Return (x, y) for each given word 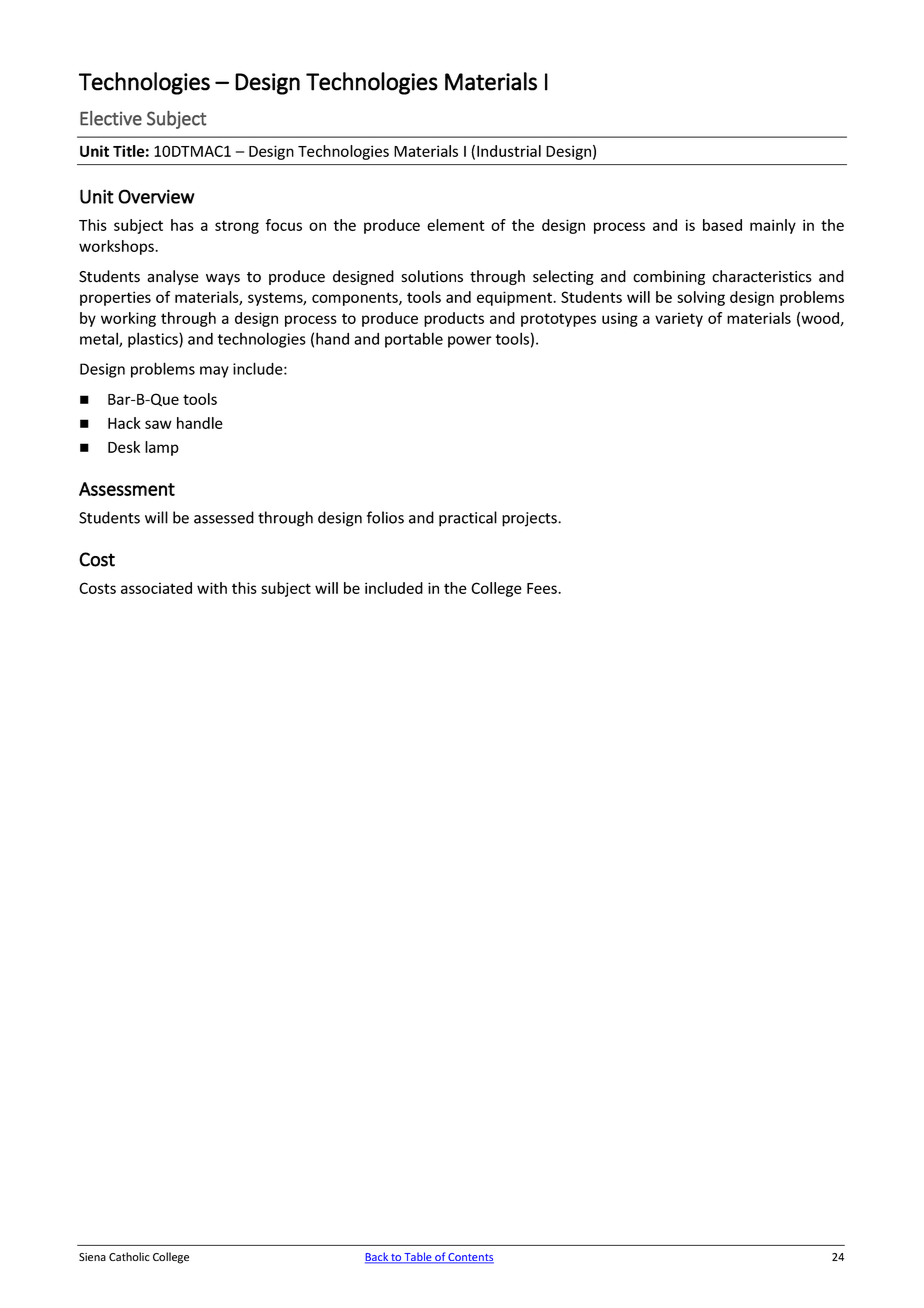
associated (156, 588)
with (212, 588)
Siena (92, 1257)
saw (158, 424)
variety (679, 319)
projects (530, 519)
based (722, 225)
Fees (543, 588)
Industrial (509, 151)
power (470, 342)
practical (468, 519)
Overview (156, 196)
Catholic (129, 1256)
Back (377, 1258)
